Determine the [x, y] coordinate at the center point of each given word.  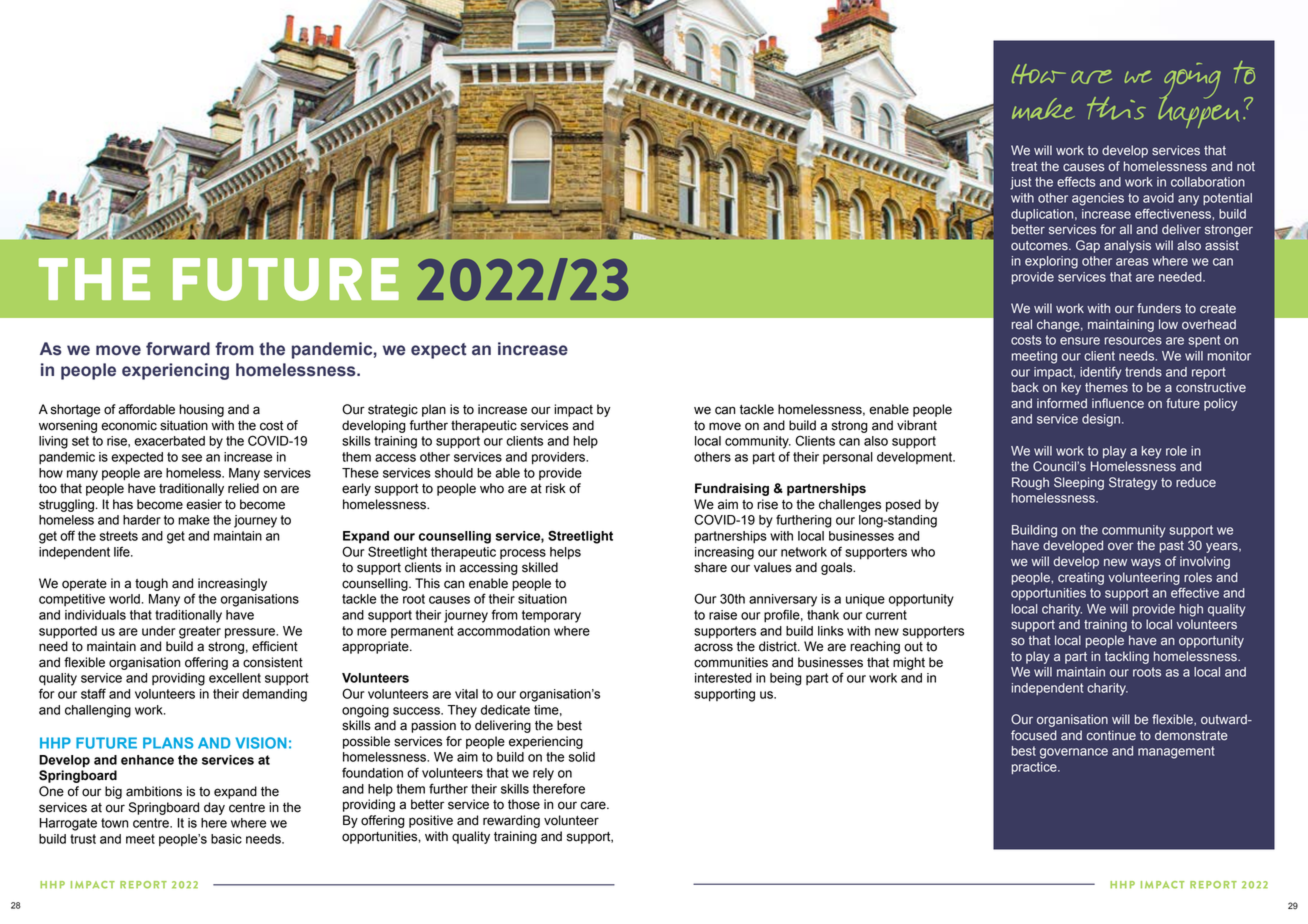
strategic [393, 410]
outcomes [1040, 246]
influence [1118, 403]
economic [129, 425]
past [1172, 547]
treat [1024, 167]
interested [723, 678]
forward [178, 349]
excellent [235, 678]
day [214, 808]
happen [1198, 111]
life [123, 551]
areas [1132, 262]
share [710, 567]
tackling [1127, 657]
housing [201, 410]
